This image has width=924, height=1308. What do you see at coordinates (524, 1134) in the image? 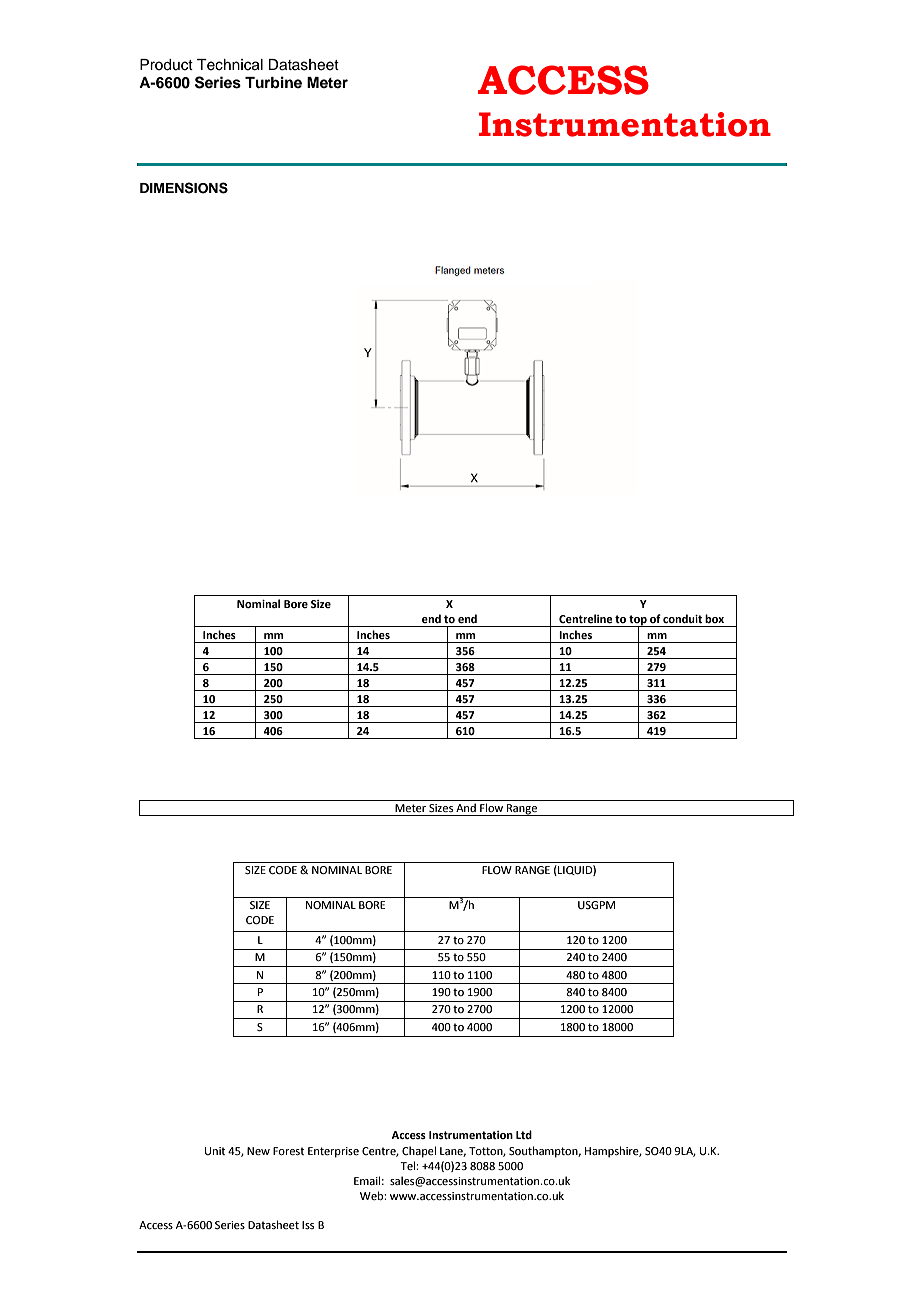
I see `Ltd` at bounding box center [524, 1134].
